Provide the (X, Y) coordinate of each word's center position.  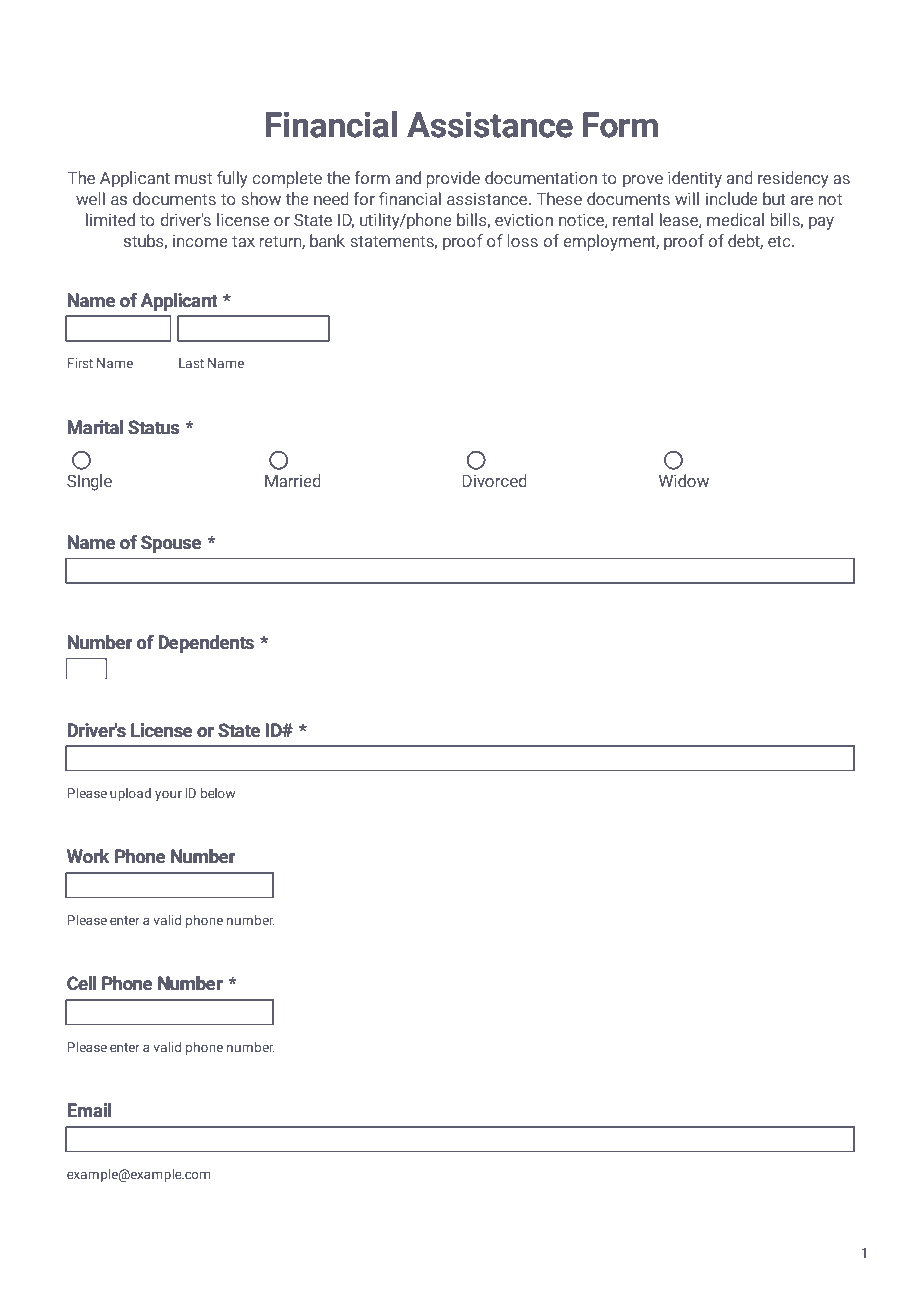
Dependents (206, 644)
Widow (684, 480)
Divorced (494, 480)
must (193, 178)
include (732, 198)
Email (89, 1110)
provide (453, 179)
